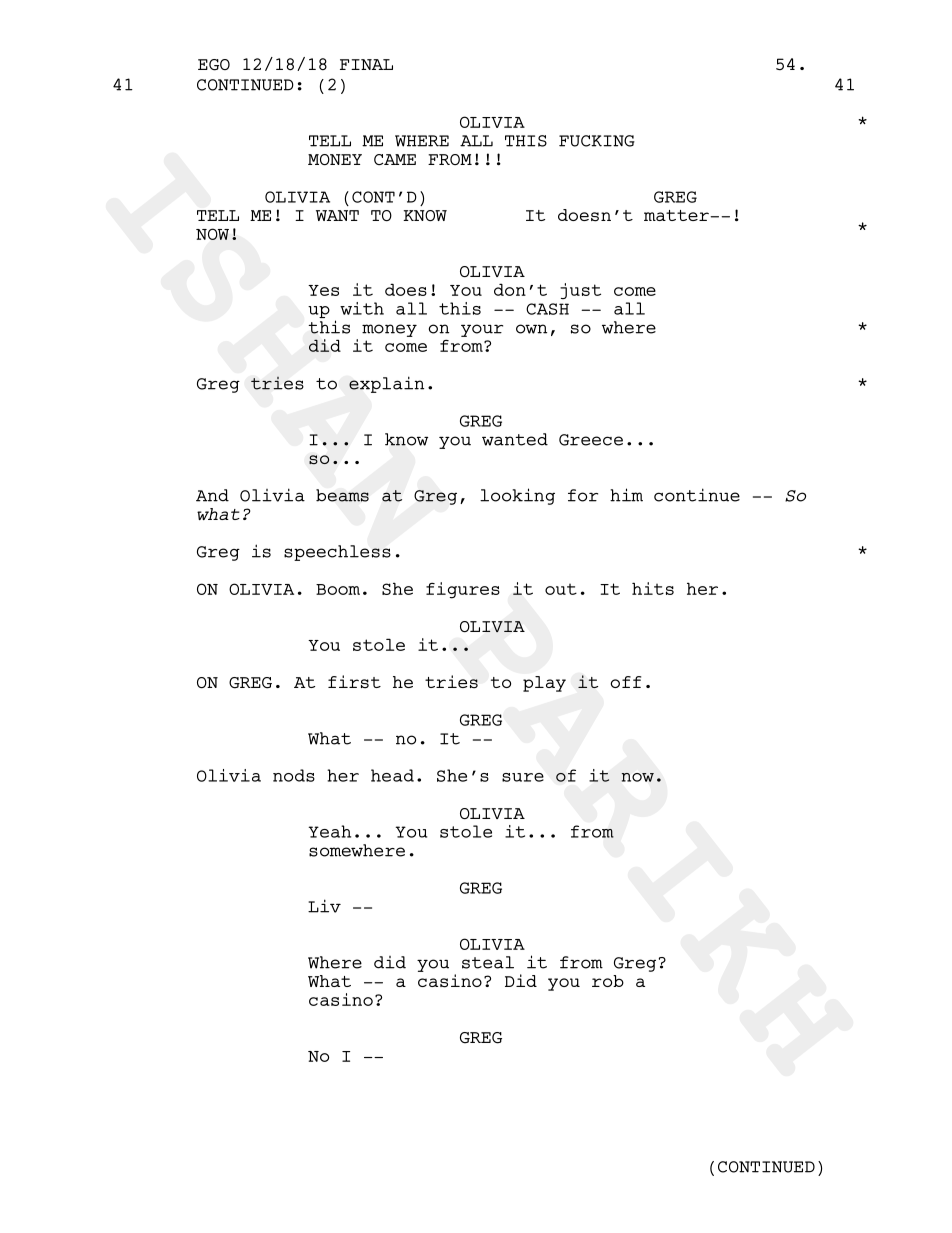 This document has height=1233, width=952. Describe the element at coordinates (366, 64) in the document. I see `FINAL` at that location.
